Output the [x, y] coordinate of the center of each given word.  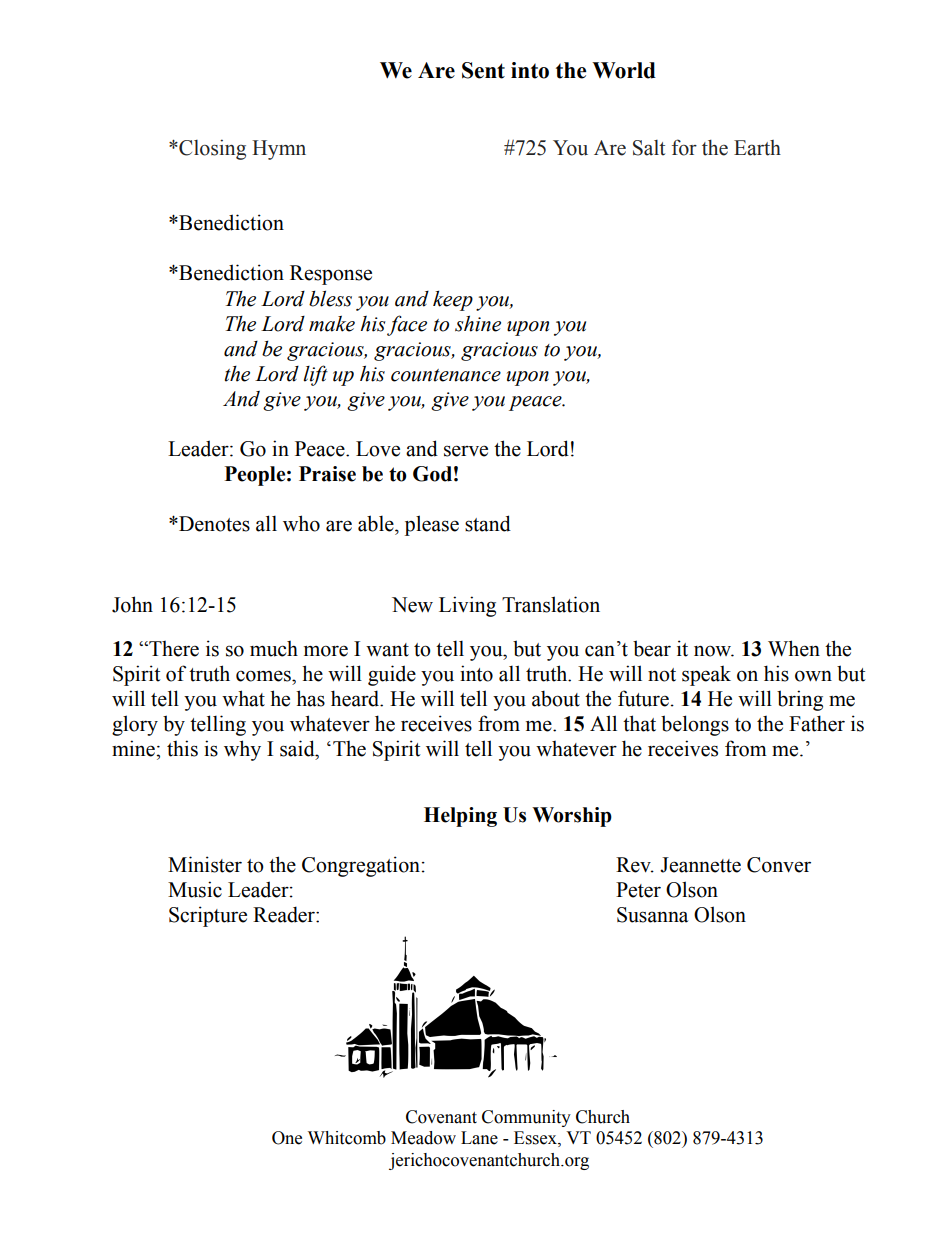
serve [466, 451]
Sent [483, 70]
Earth [757, 148]
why [242, 750]
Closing [211, 149]
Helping [460, 817]
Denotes [213, 524]
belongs [695, 725]
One [287, 1138]
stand [488, 523]
